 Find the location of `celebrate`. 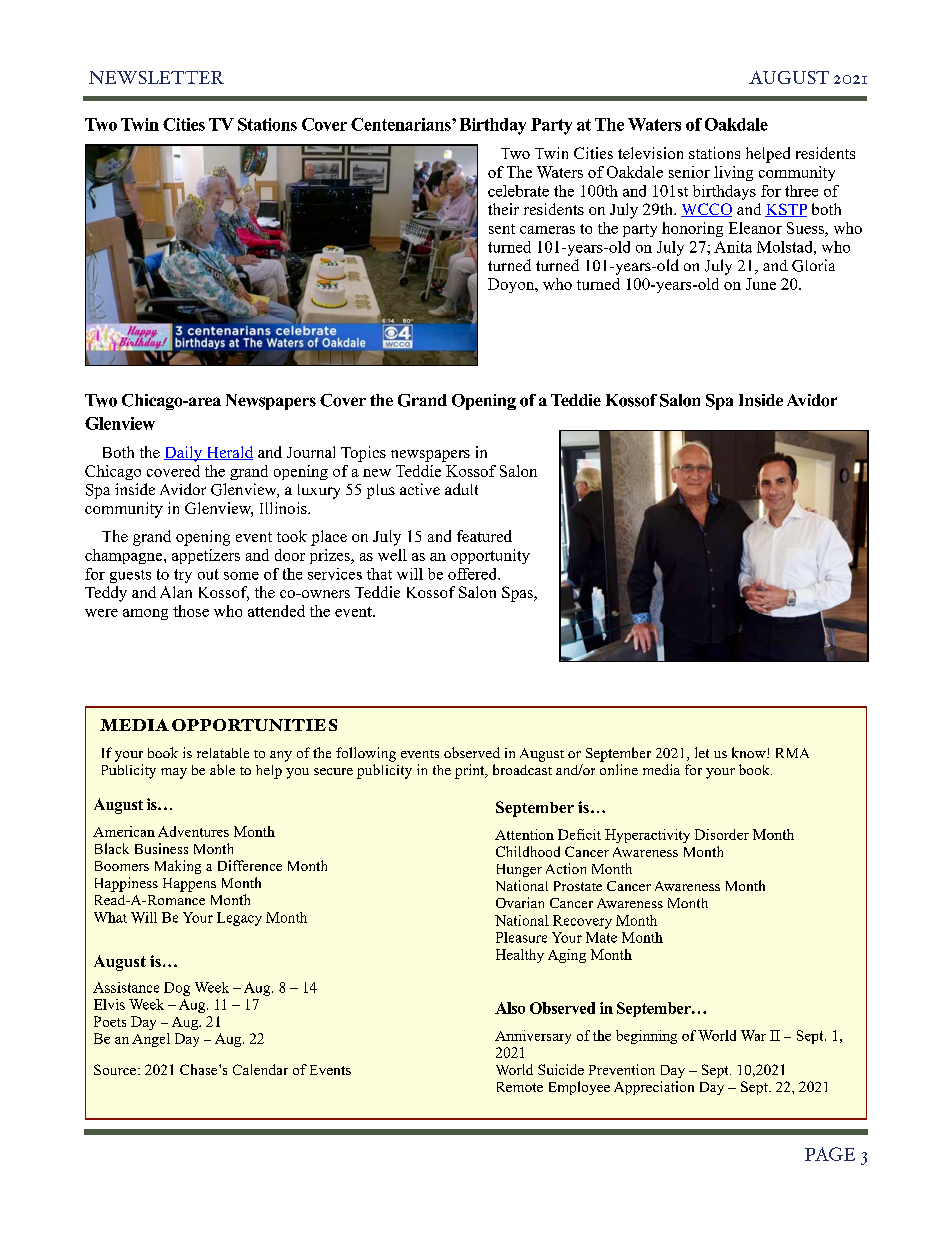

celebrate is located at coordinates (518, 191).
